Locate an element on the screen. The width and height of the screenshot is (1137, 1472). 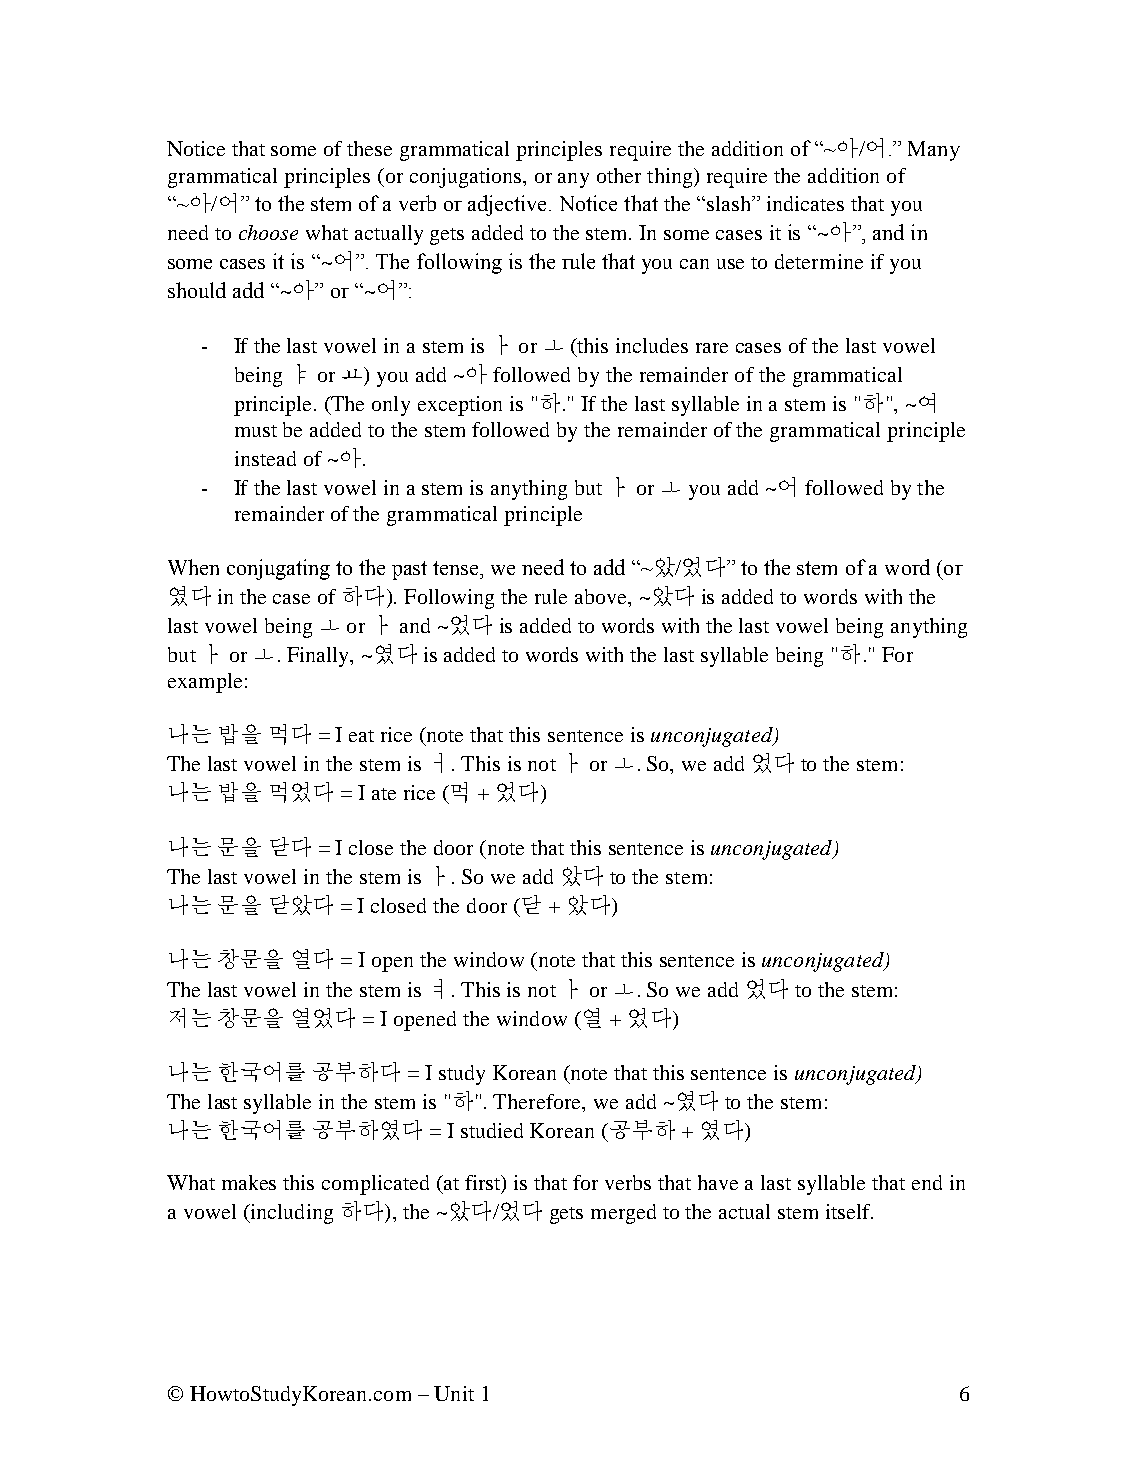
exception is located at coordinates (460, 406).
